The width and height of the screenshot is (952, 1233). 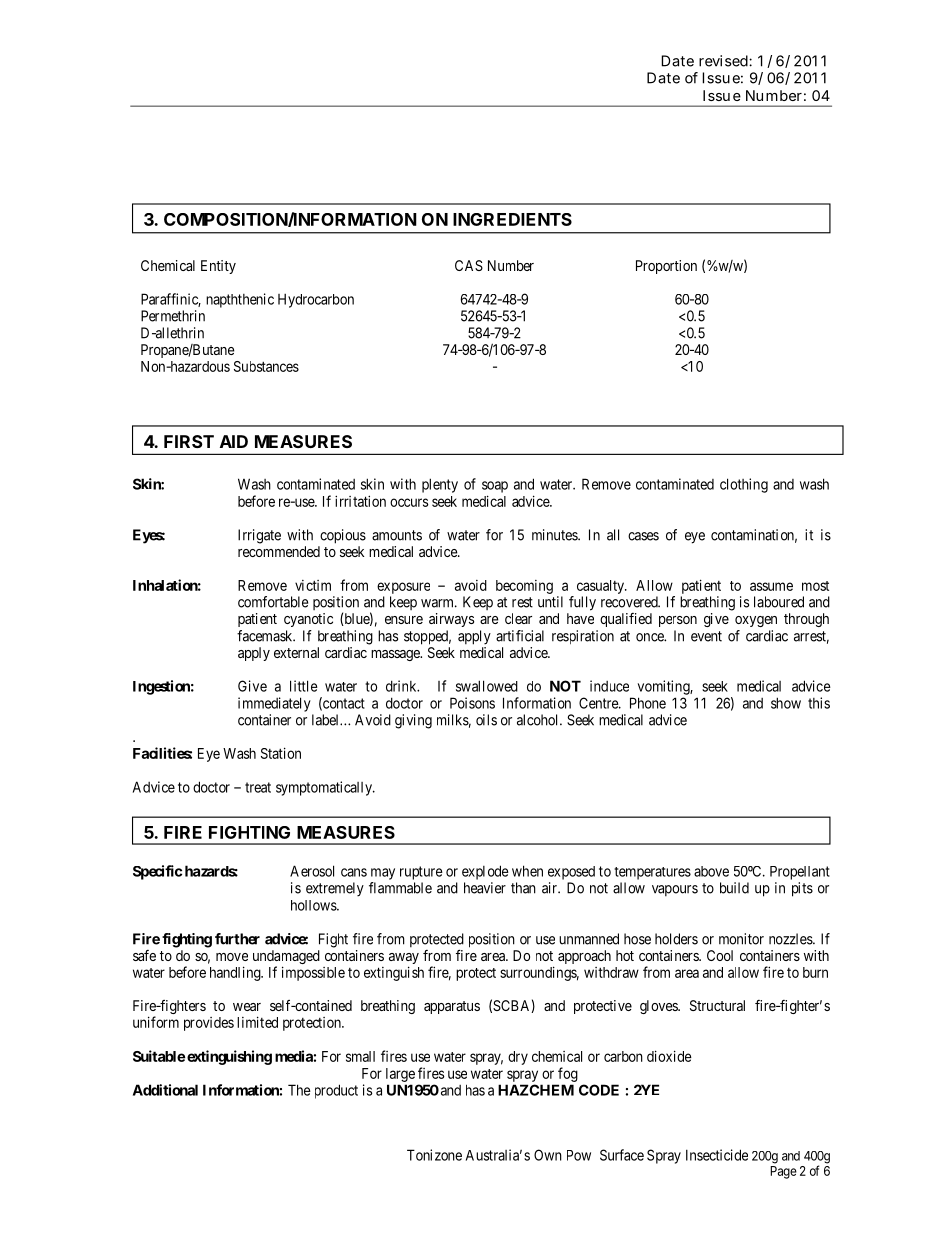 What do you see at coordinates (512, 219) in the screenshot?
I see `INGREDIENTS` at bounding box center [512, 219].
